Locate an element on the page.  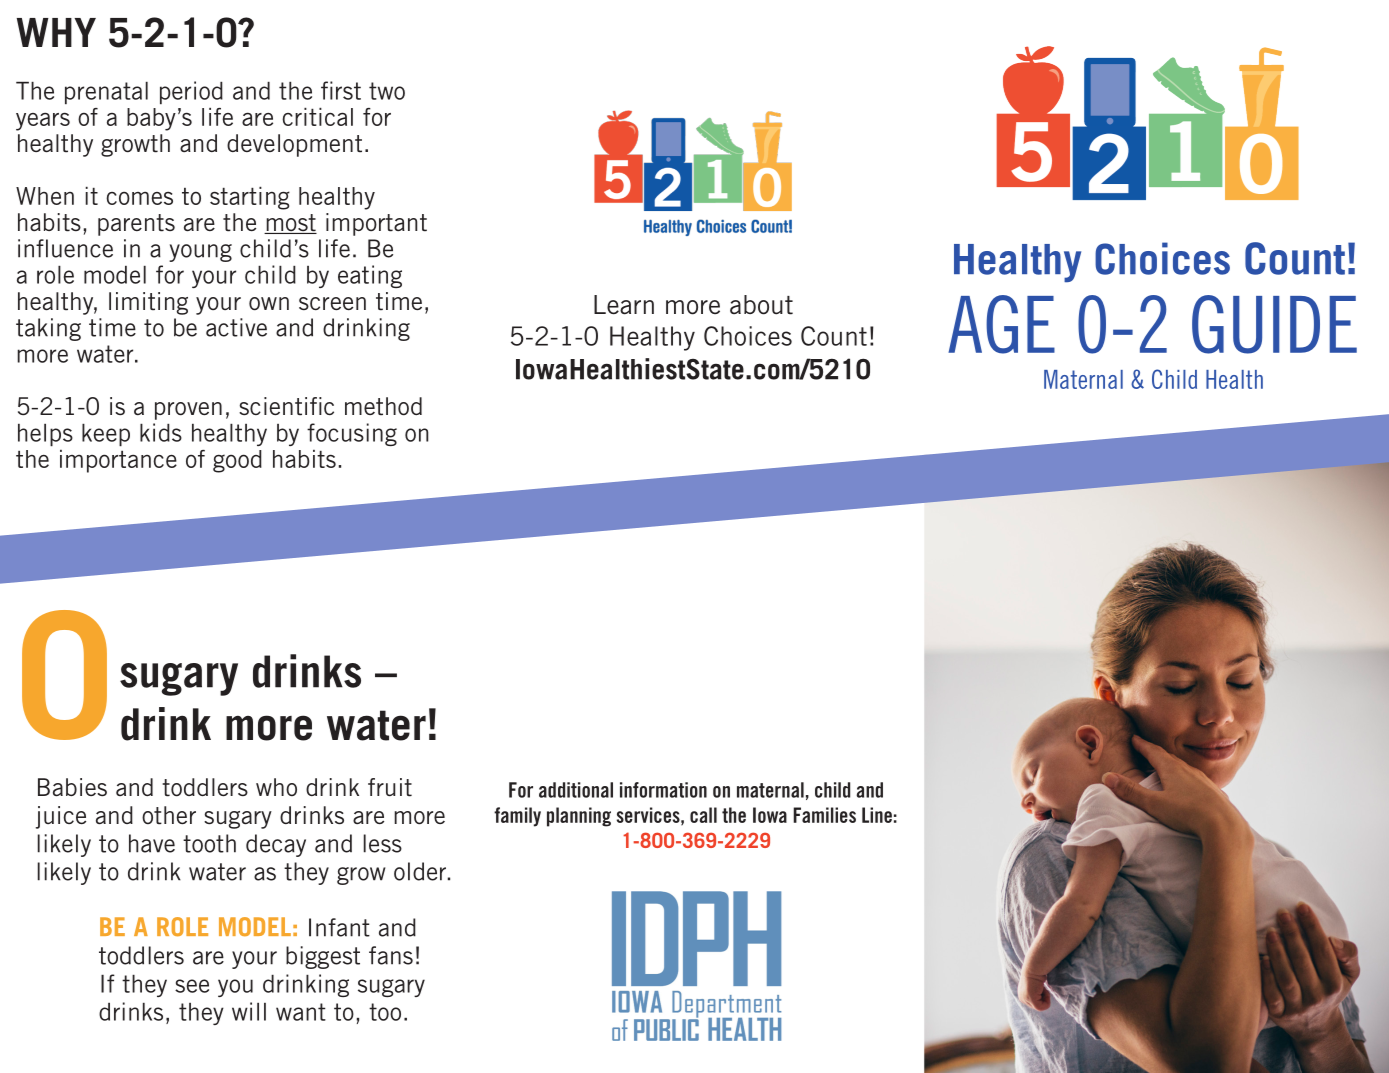
two is located at coordinates (387, 91).
